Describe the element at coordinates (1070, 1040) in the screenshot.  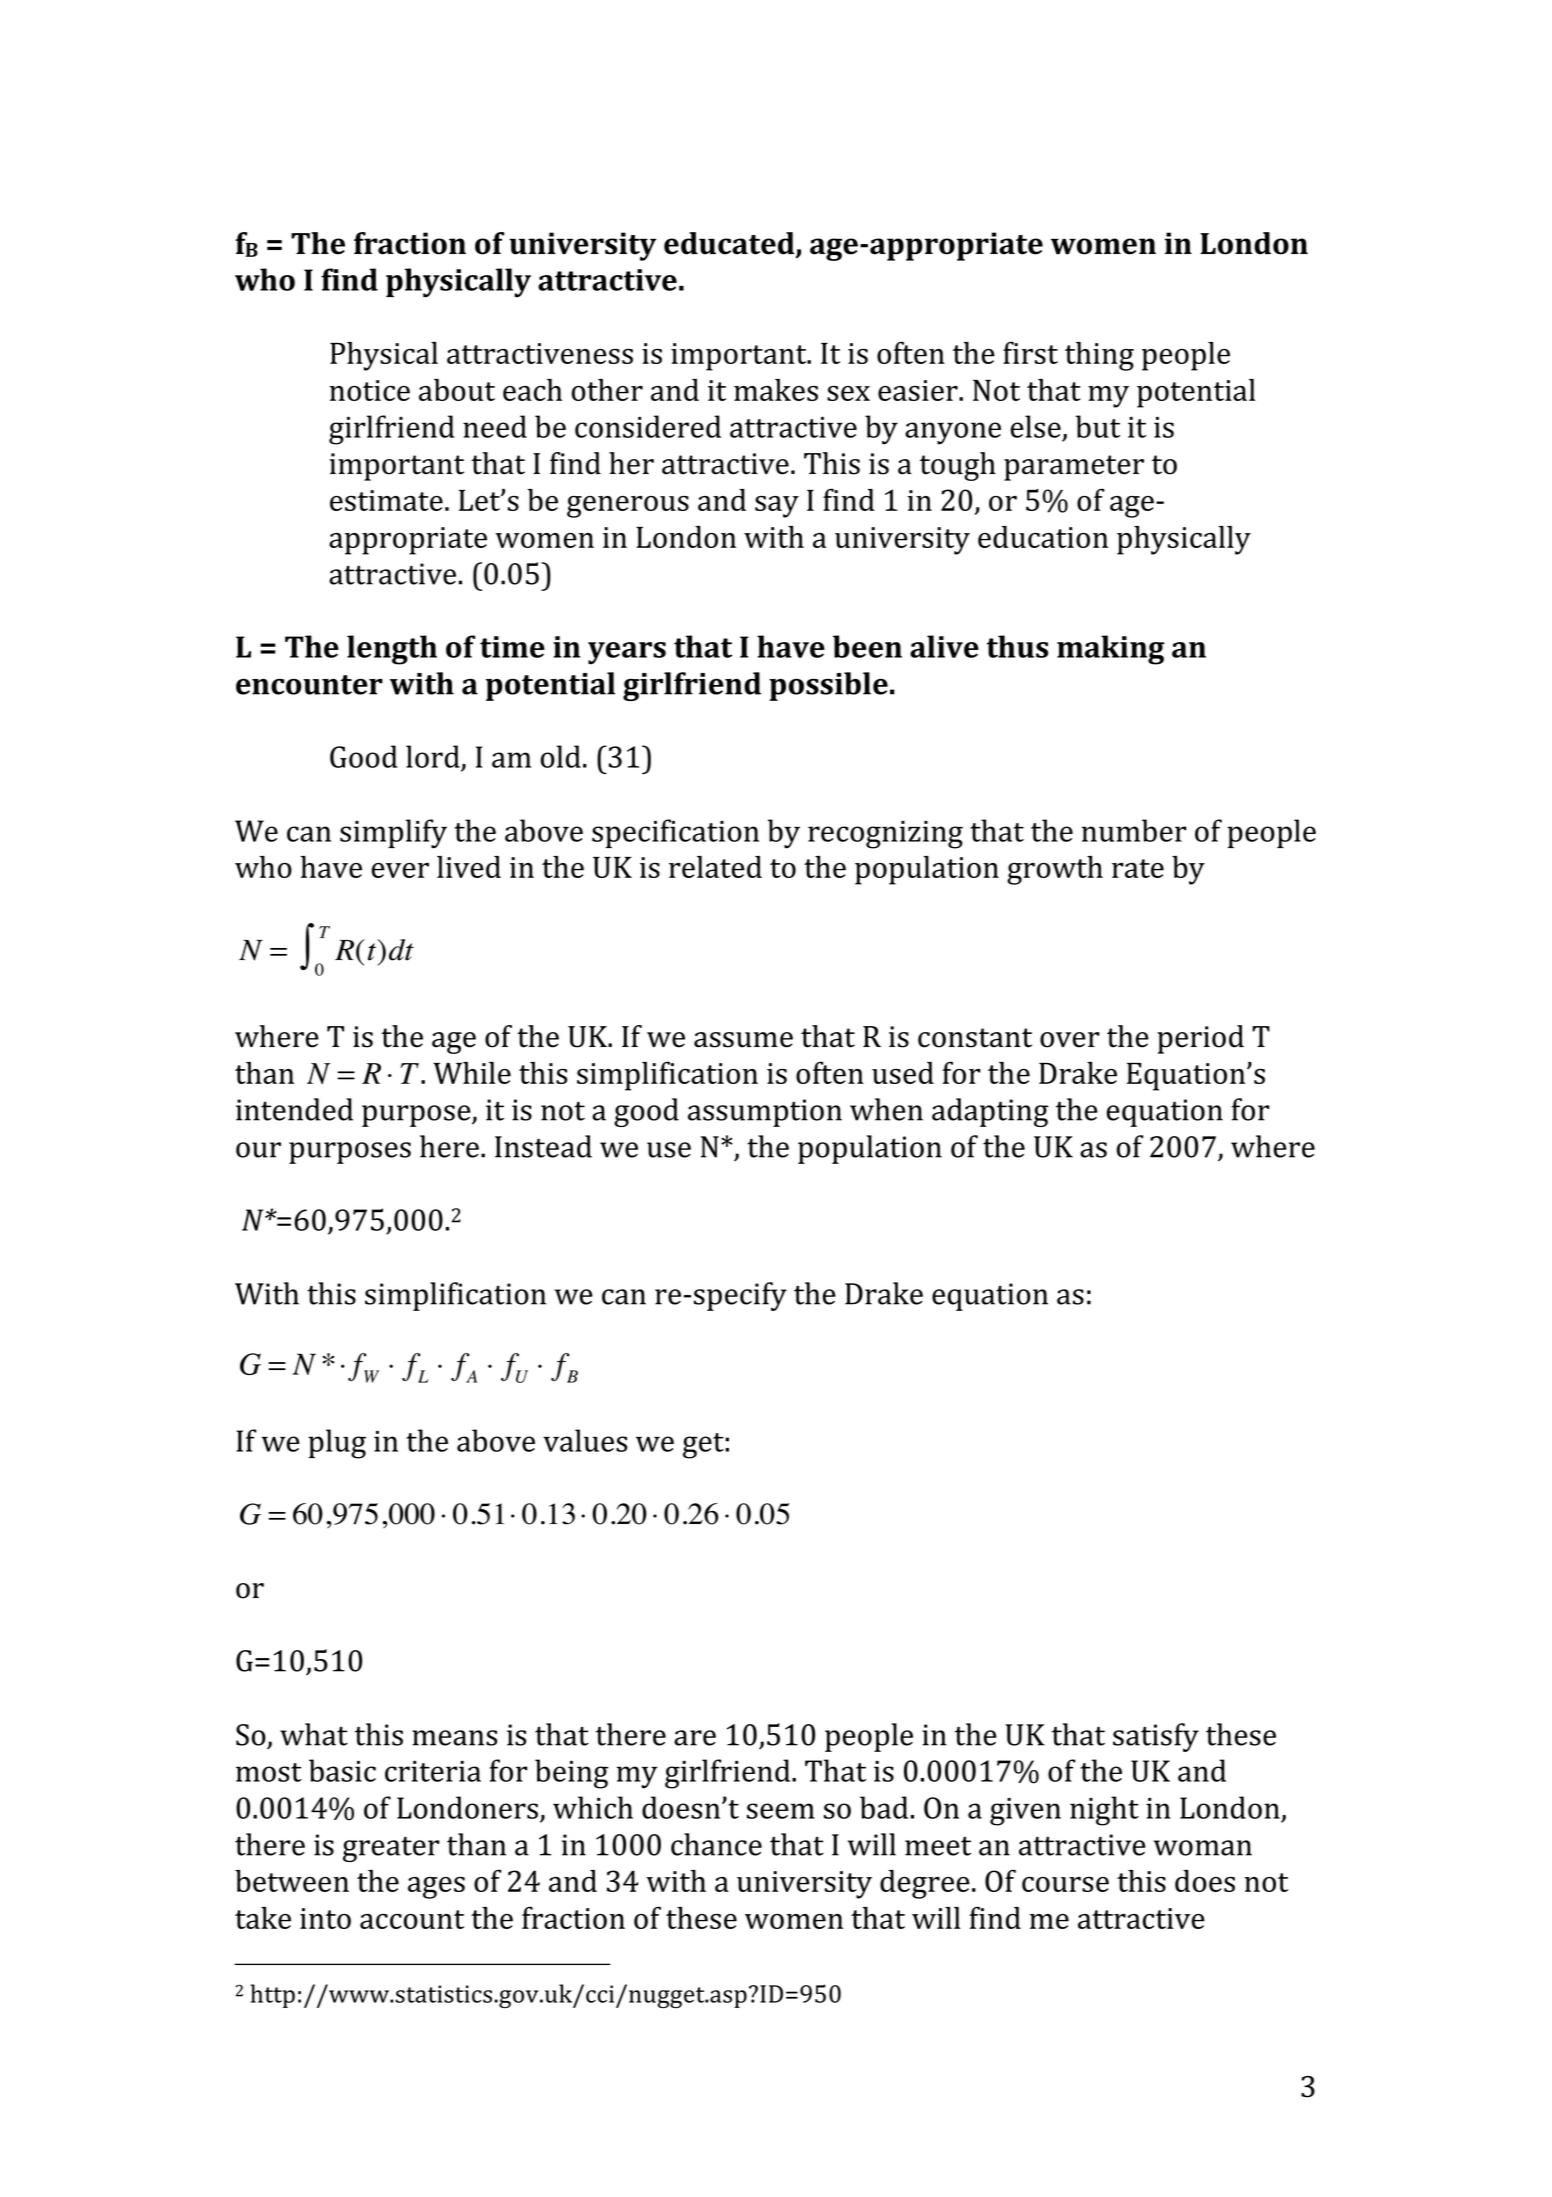
I see `over` at that location.
